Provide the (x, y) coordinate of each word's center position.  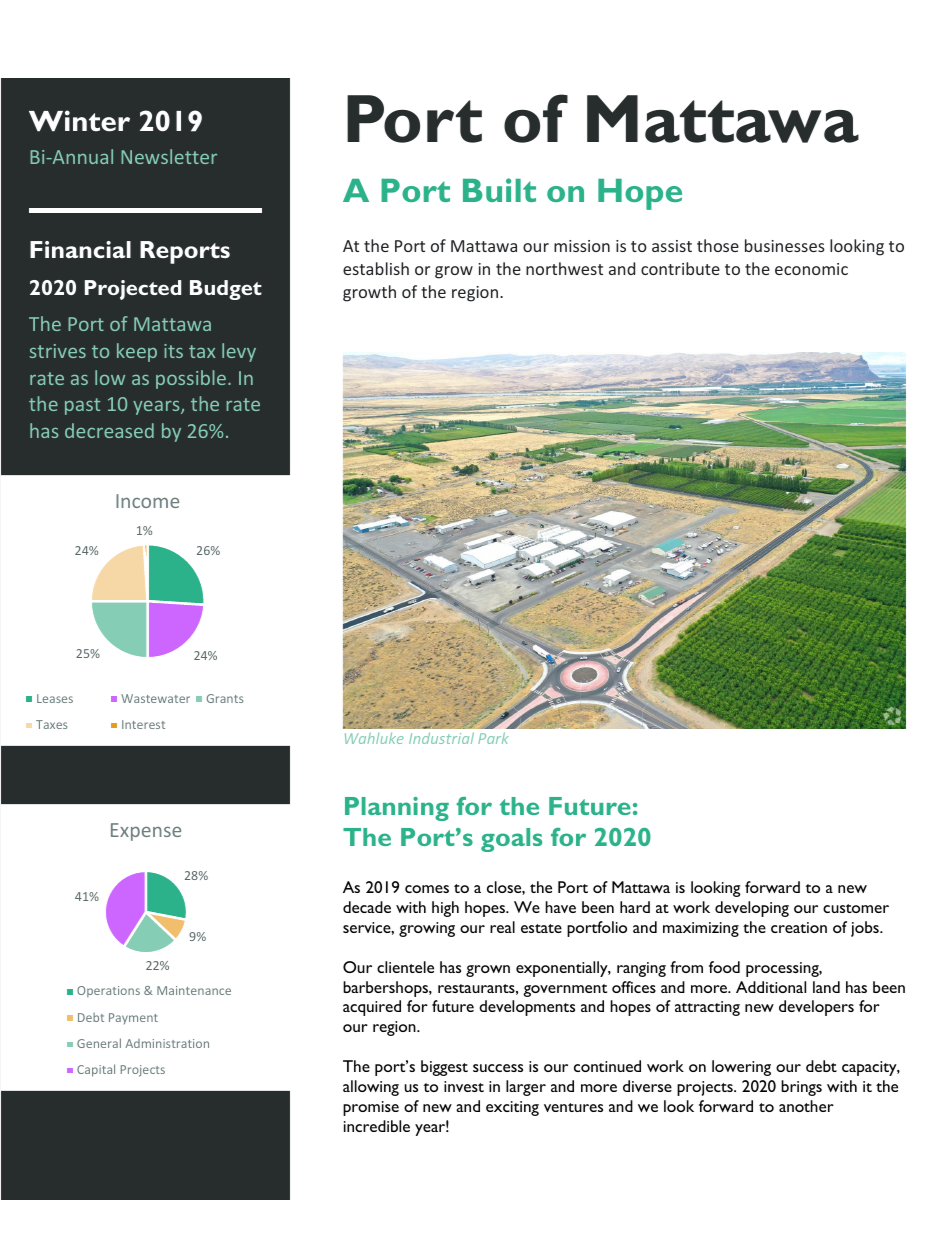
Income (147, 501)
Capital (96, 1070)
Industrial (441, 738)
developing (752, 909)
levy (239, 352)
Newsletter (169, 156)
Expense (146, 832)
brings (801, 1088)
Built (499, 190)
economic (811, 269)
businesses (785, 245)
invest (464, 1086)
